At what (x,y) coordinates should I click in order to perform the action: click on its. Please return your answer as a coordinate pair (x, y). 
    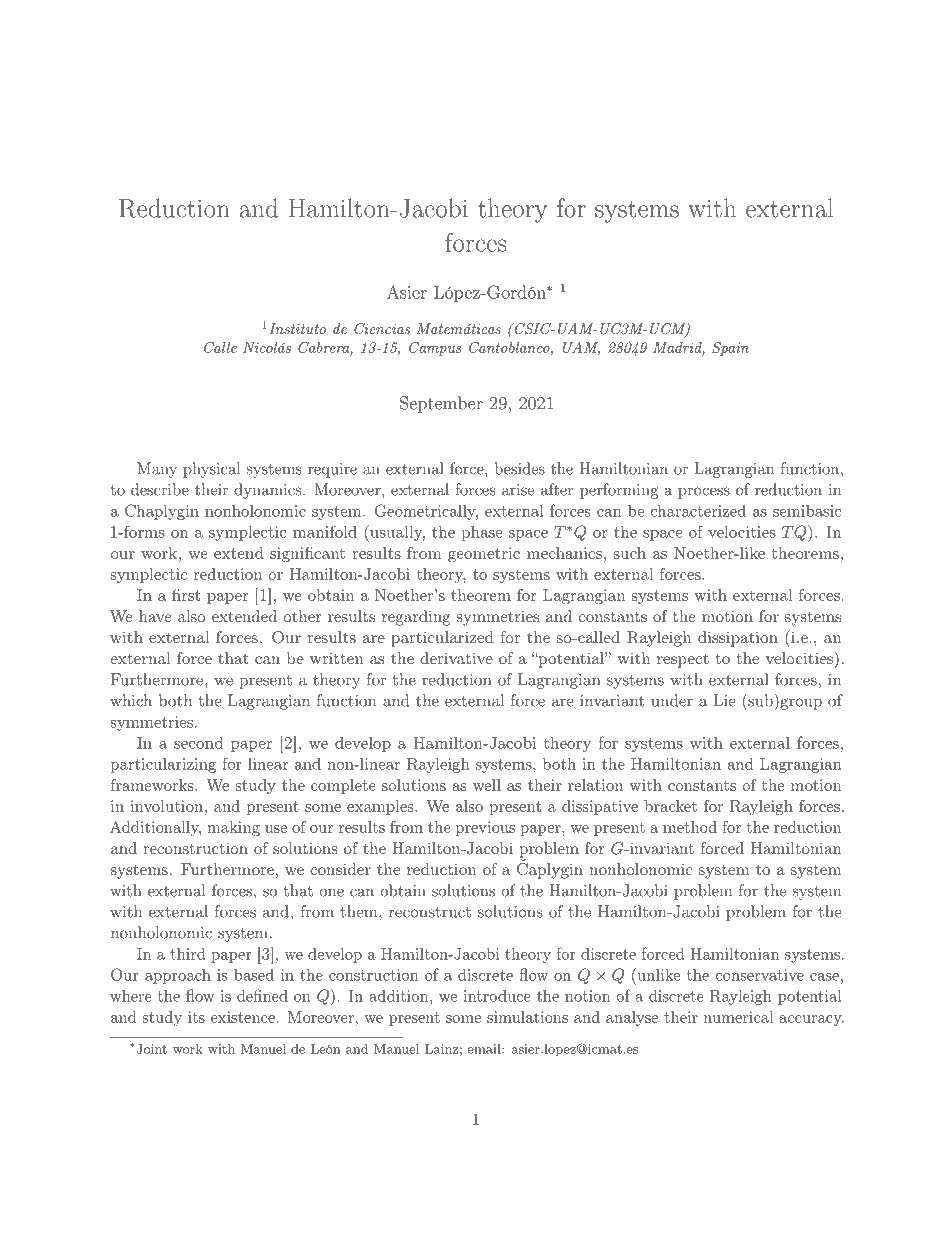
    Looking at the image, I should click on (196, 1017).
